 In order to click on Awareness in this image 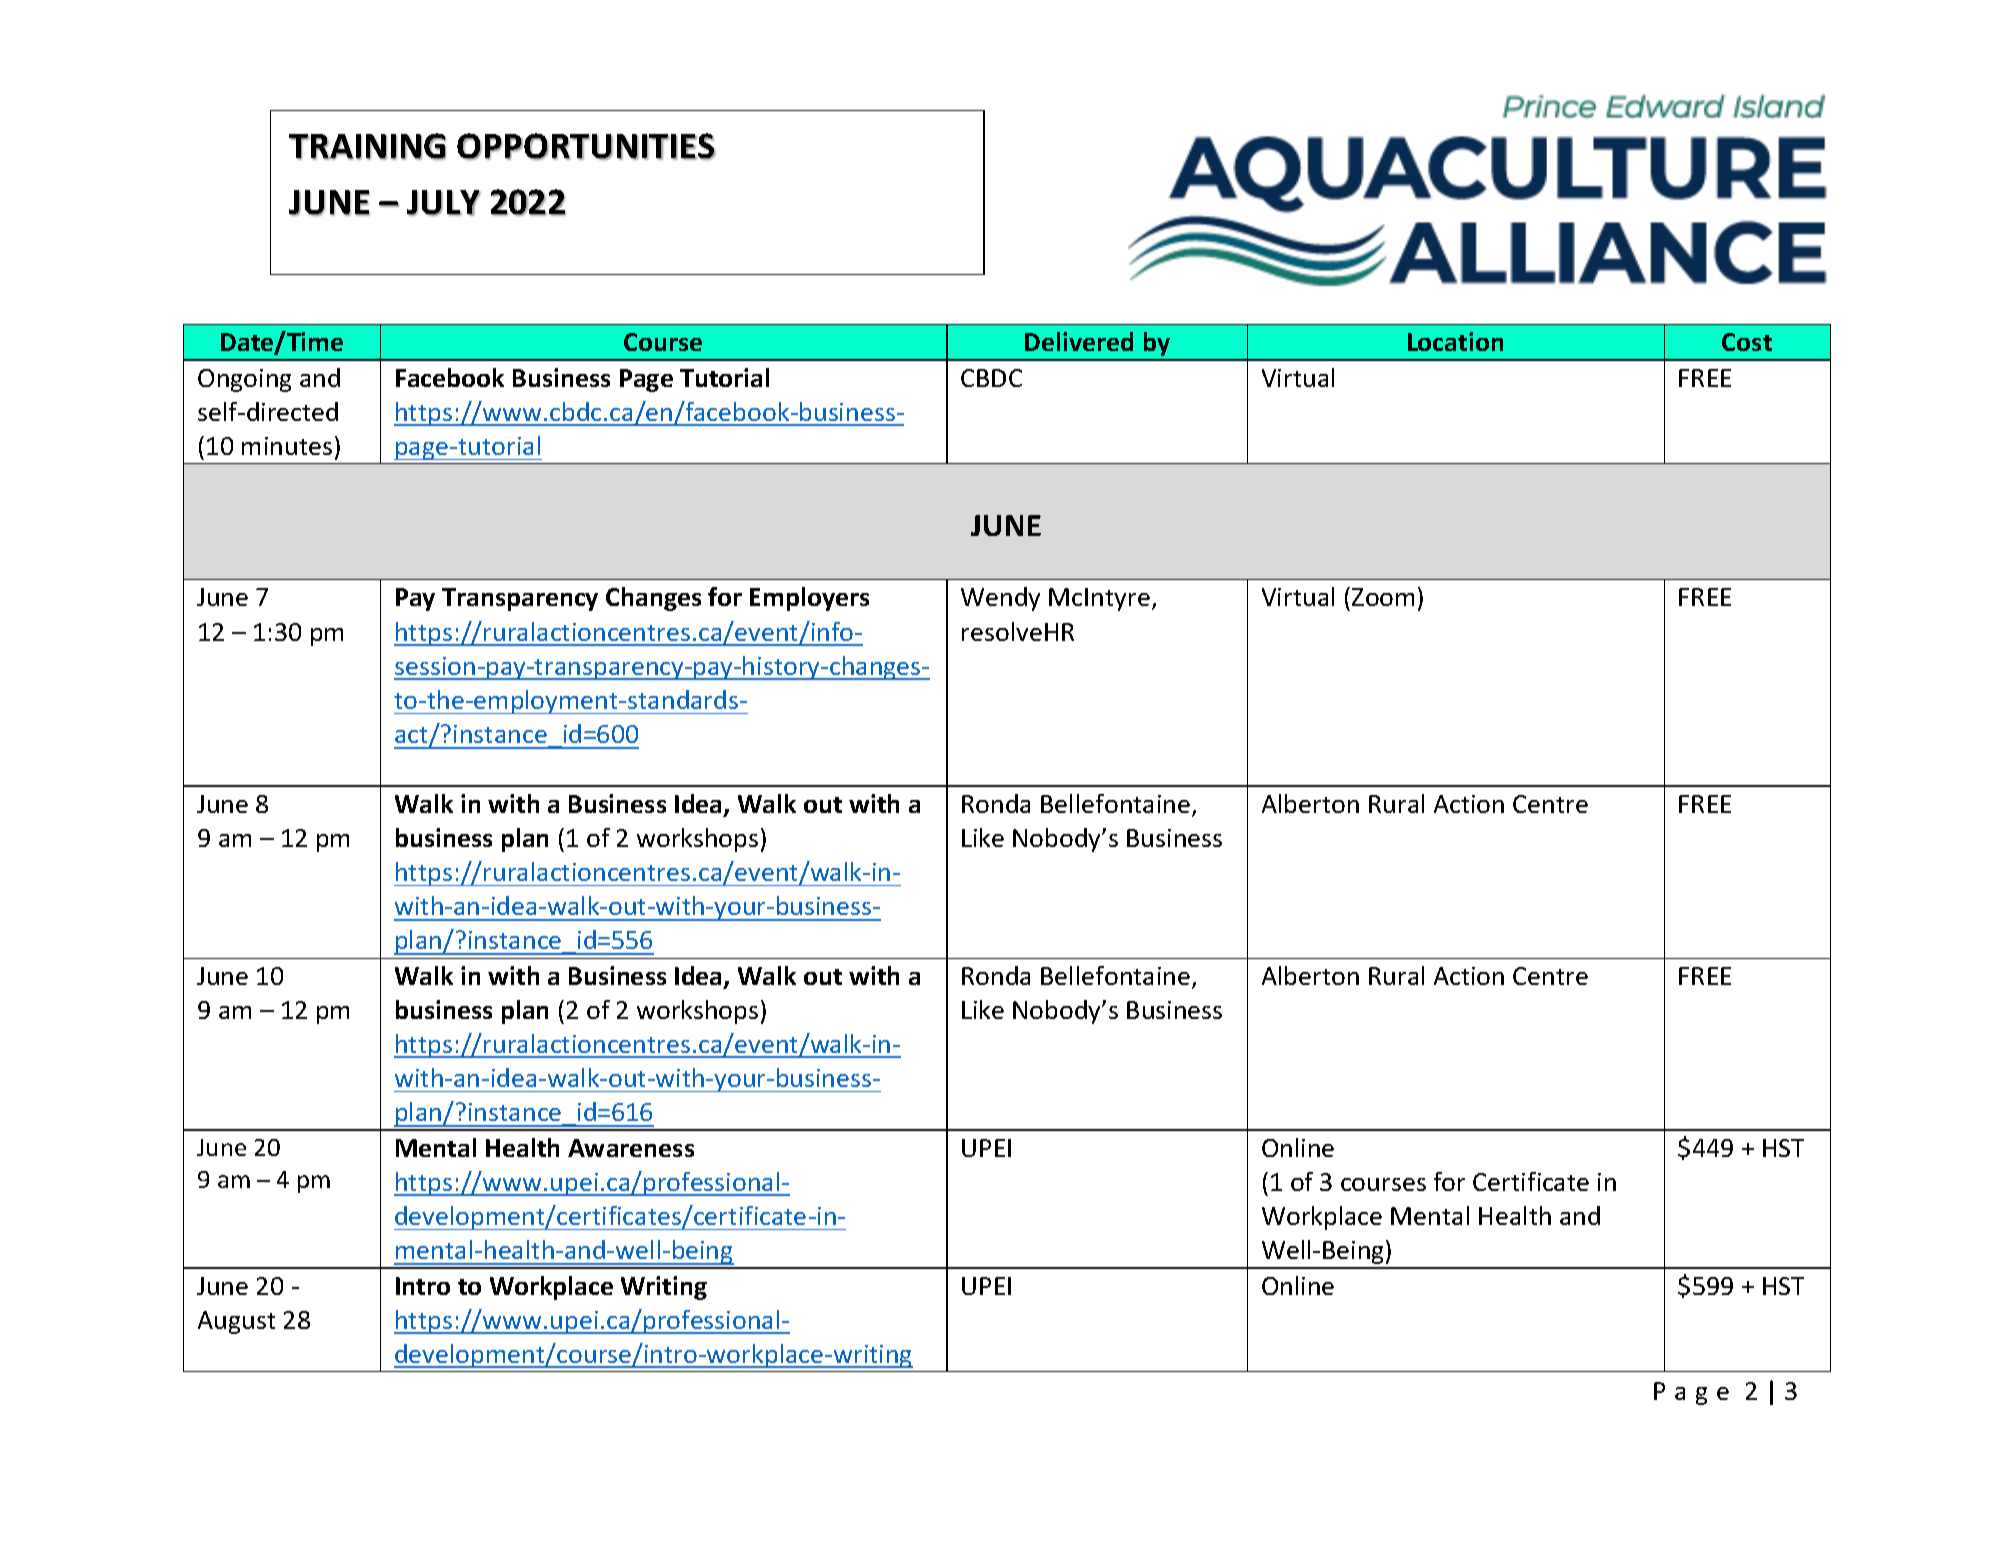, I will do `click(631, 1148)`.
